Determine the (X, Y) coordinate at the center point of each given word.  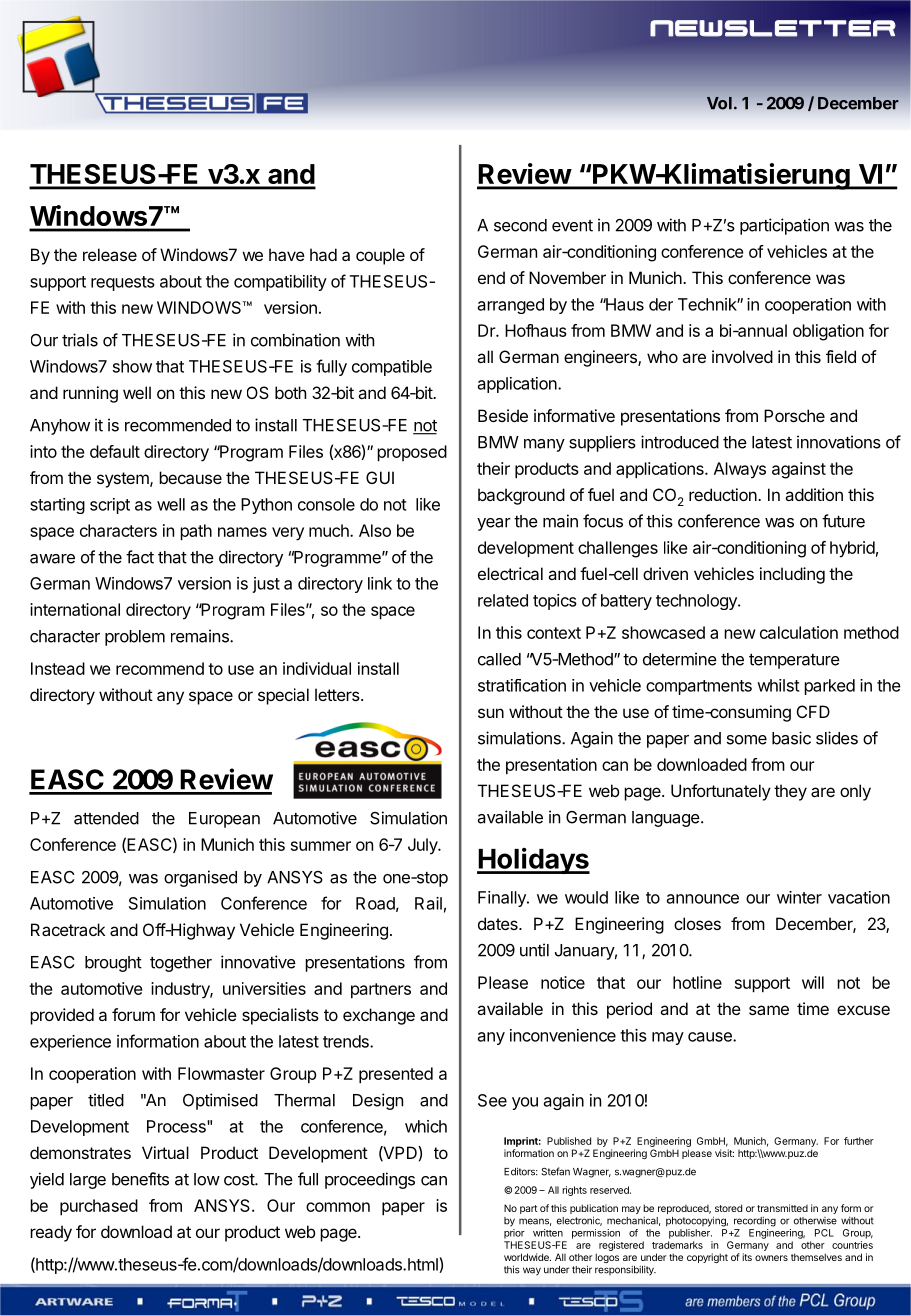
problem (135, 638)
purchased (99, 1207)
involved (742, 356)
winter (799, 897)
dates (499, 923)
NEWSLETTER (773, 28)
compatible (392, 368)
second (520, 225)
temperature (794, 661)
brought (113, 964)
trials (80, 340)
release (110, 254)
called (499, 659)
